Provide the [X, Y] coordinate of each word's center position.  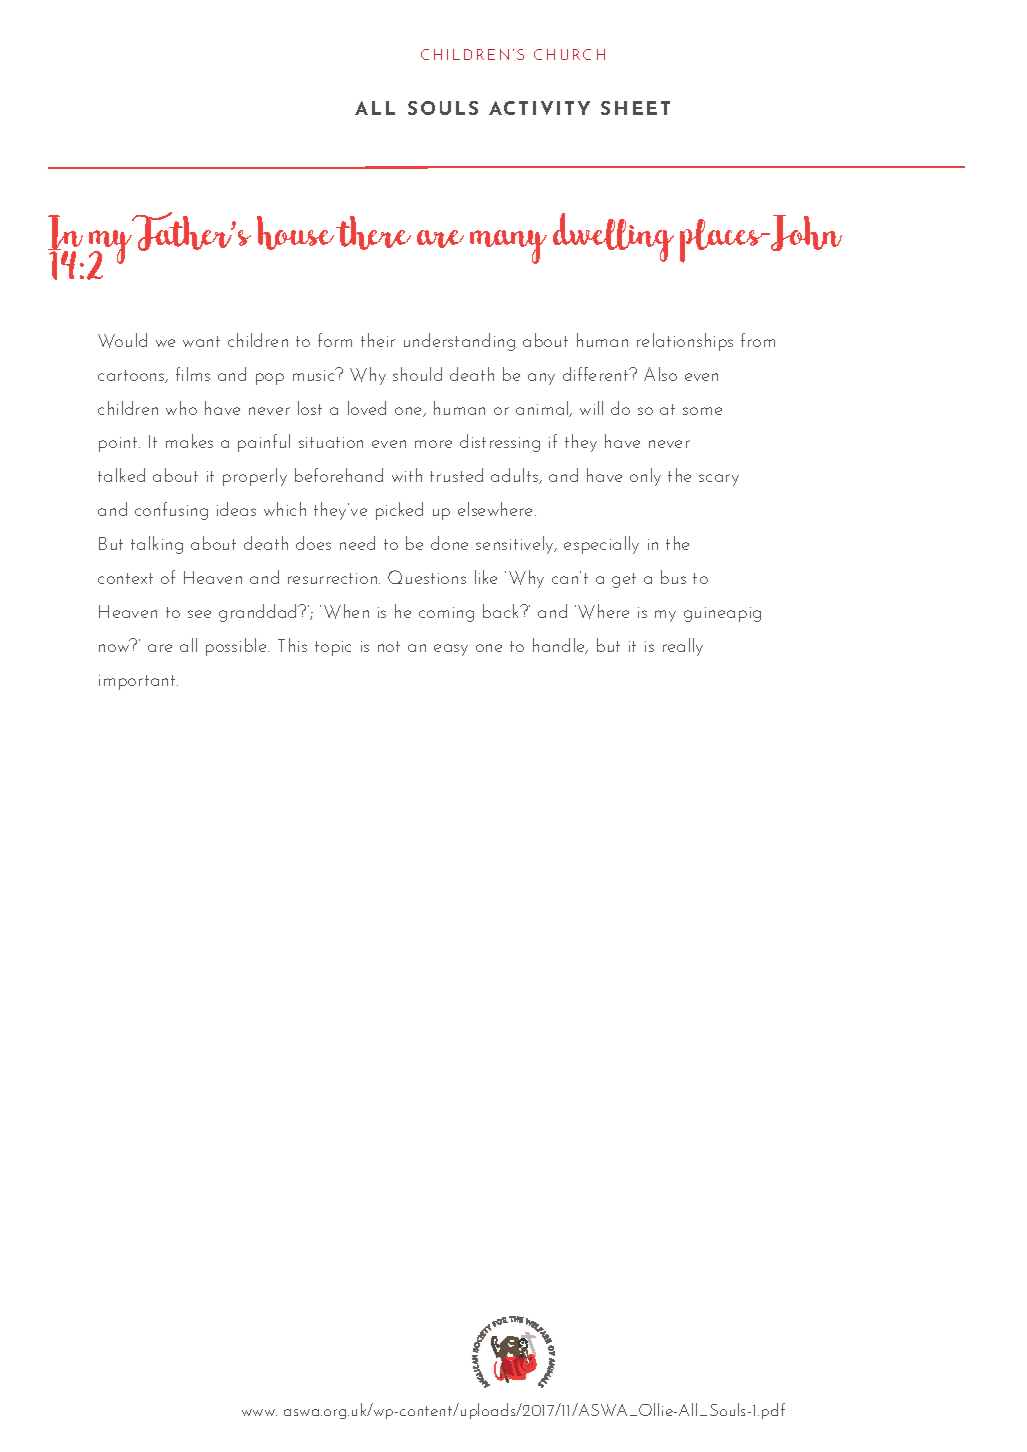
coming [446, 614]
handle [560, 646]
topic [333, 648]
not [389, 646]
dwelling [613, 237]
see [199, 614]
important [138, 682]
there [373, 233]
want [201, 341]
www [259, 1412]
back [502, 611]
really [683, 647]
